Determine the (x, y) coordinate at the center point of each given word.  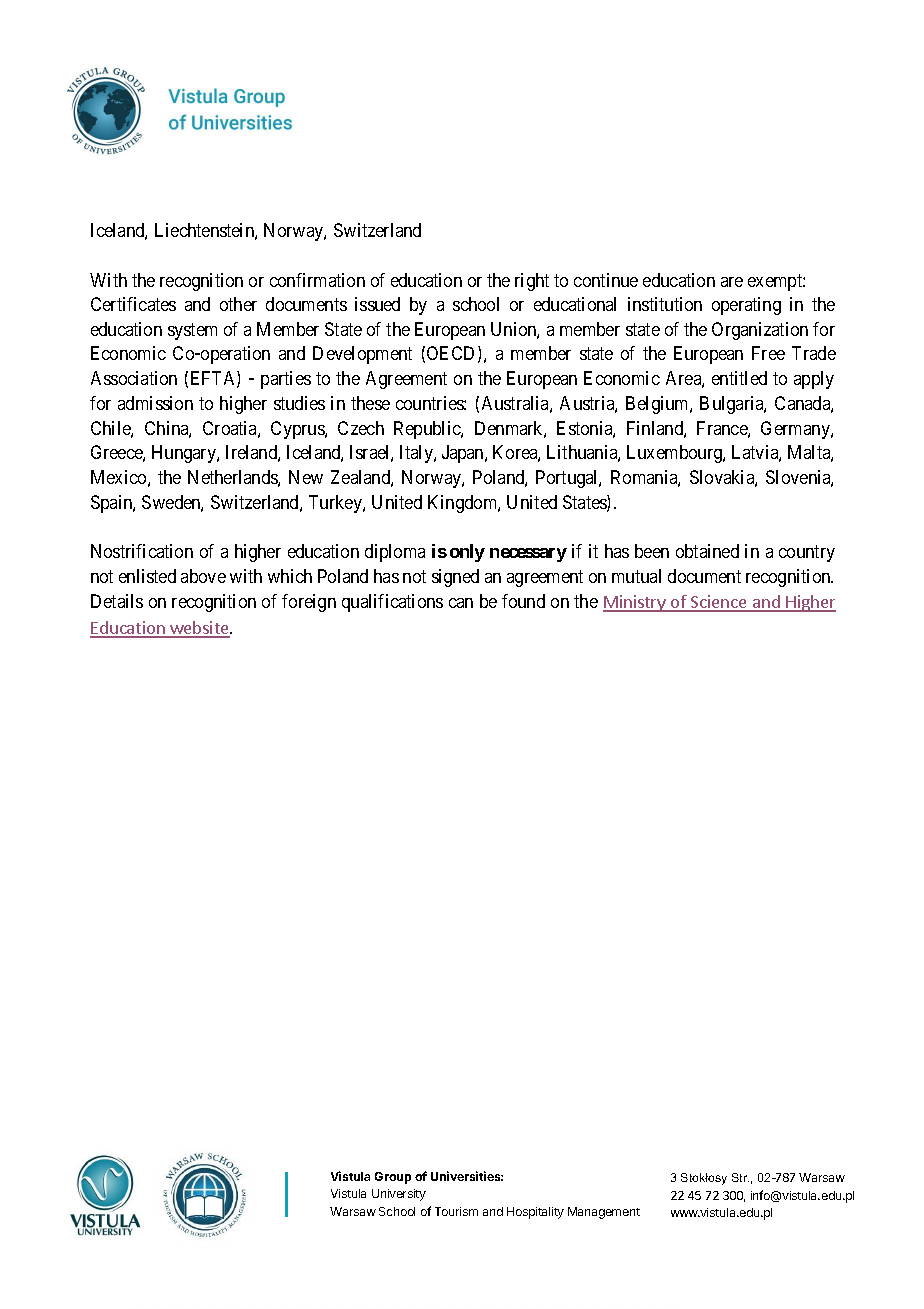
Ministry (635, 603)
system (192, 331)
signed (455, 578)
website (199, 629)
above (203, 576)
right (532, 282)
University (399, 1195)
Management (604, 1213)
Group (393, 1178)
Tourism (456, 1211)
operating (746, 306)
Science (719, 603)
